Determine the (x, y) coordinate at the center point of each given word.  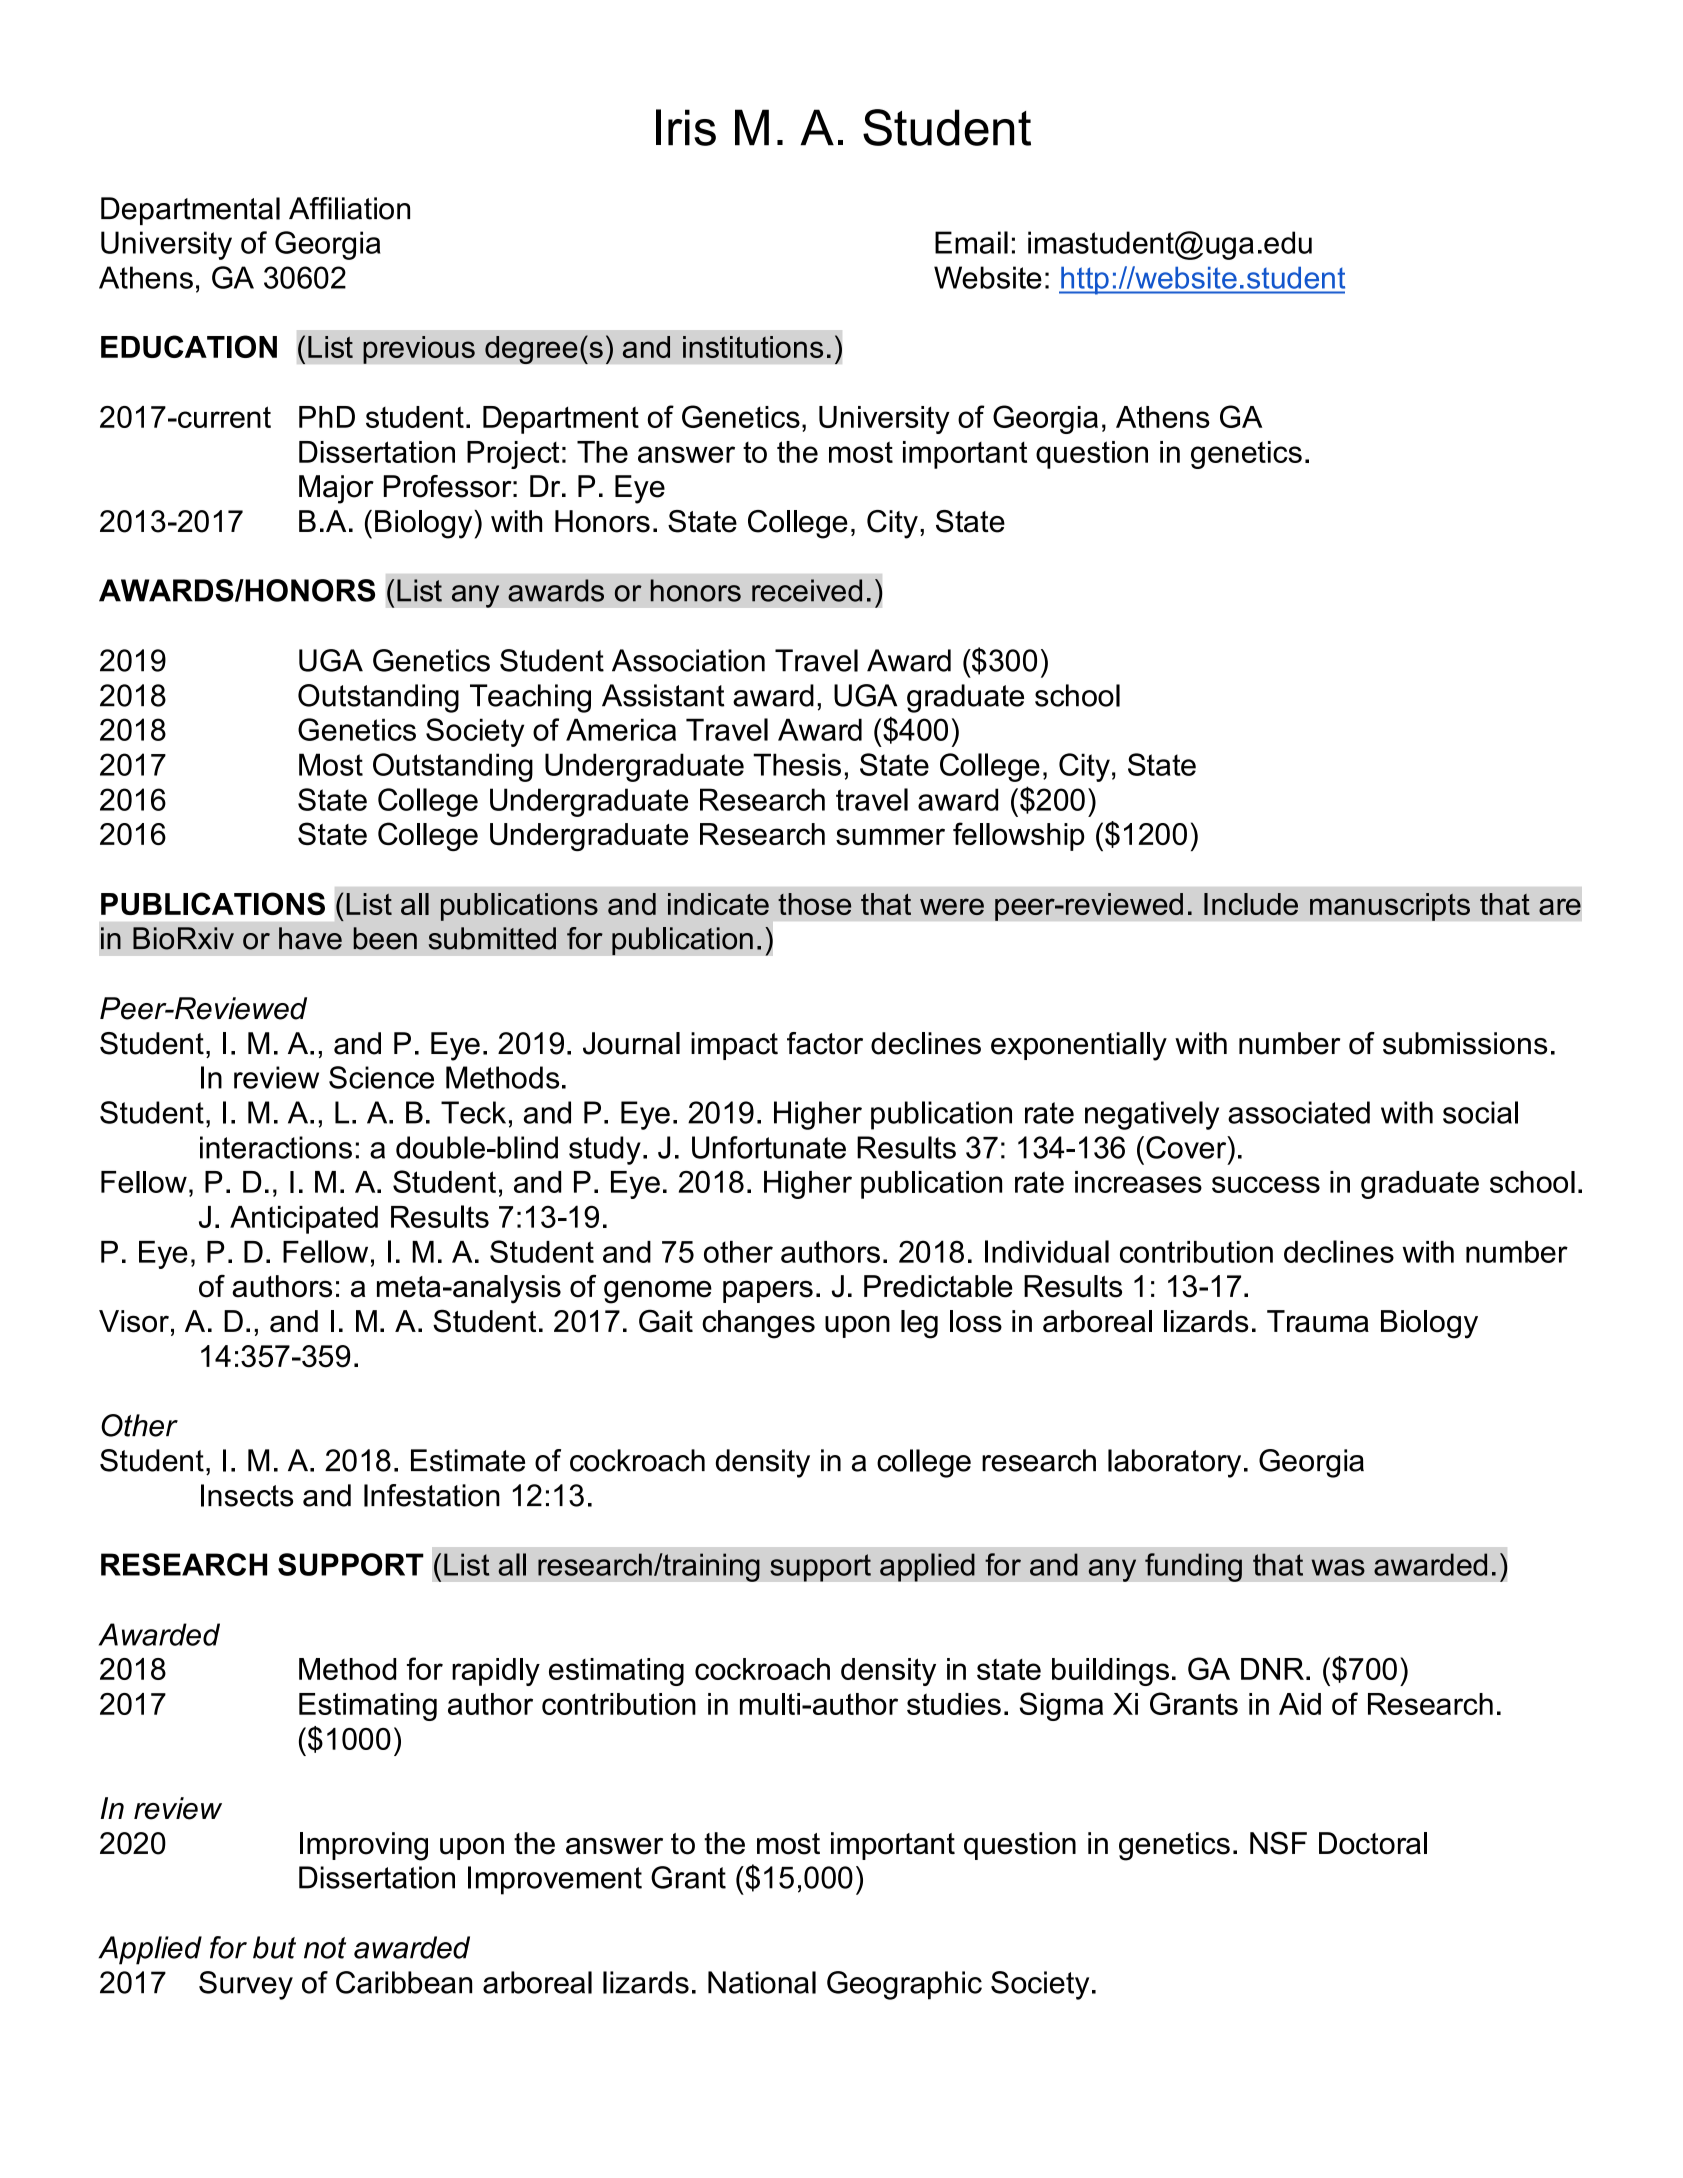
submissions (1465, 1043)
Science (381, 1077)
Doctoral (1373, 1843)
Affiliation (349, 208)
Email (971, 242)
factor (825, 1043)
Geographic (904, 1985)
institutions (753, 347)
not (325, 1948)
